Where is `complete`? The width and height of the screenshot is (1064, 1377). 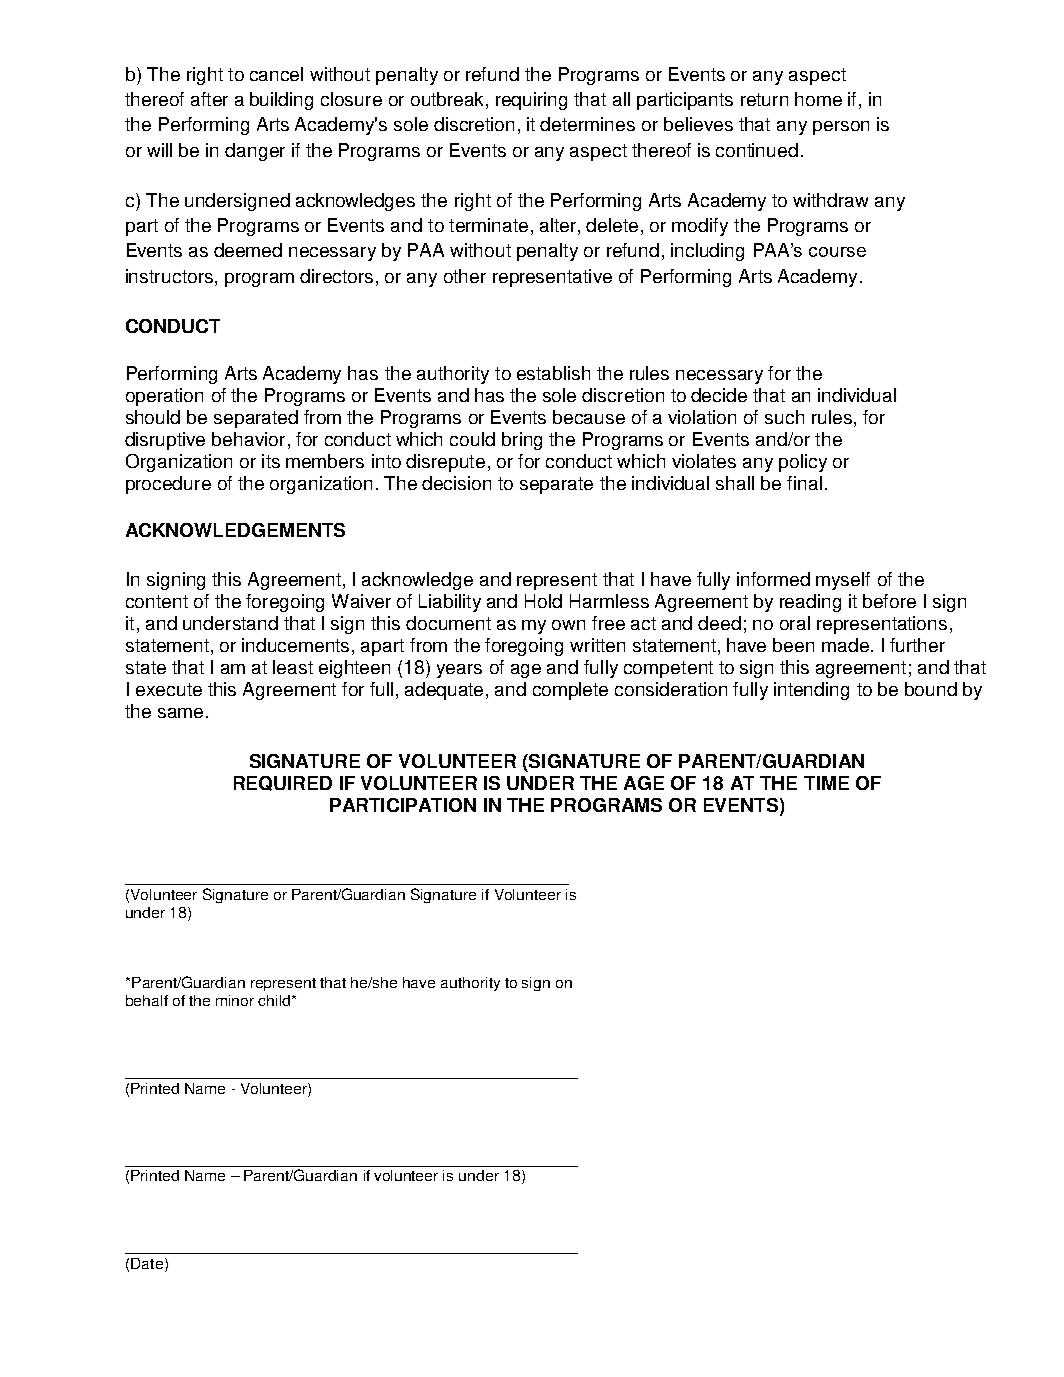
complete is located at coordinates (570, 691).
